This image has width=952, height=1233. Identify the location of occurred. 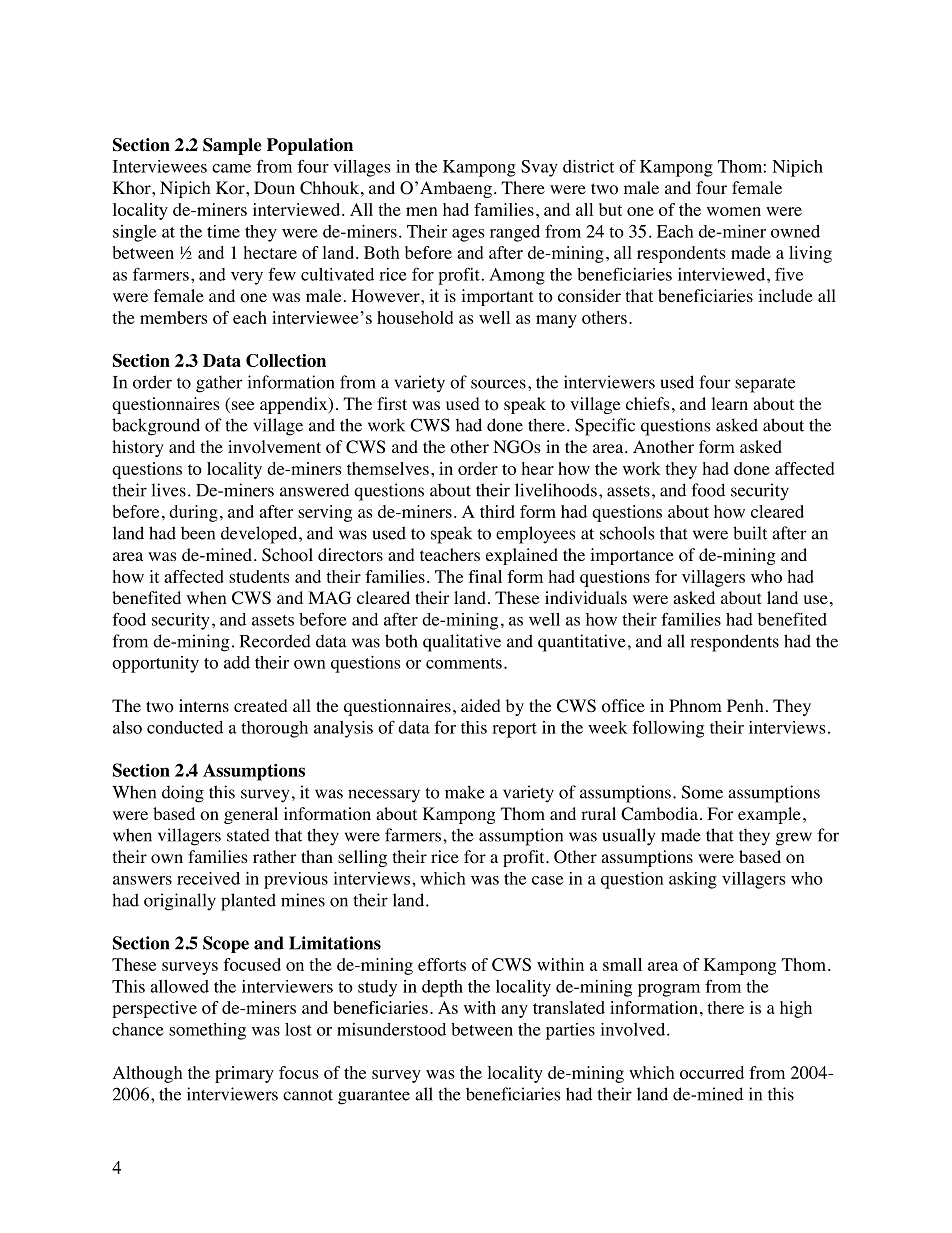
(712, 1072).
